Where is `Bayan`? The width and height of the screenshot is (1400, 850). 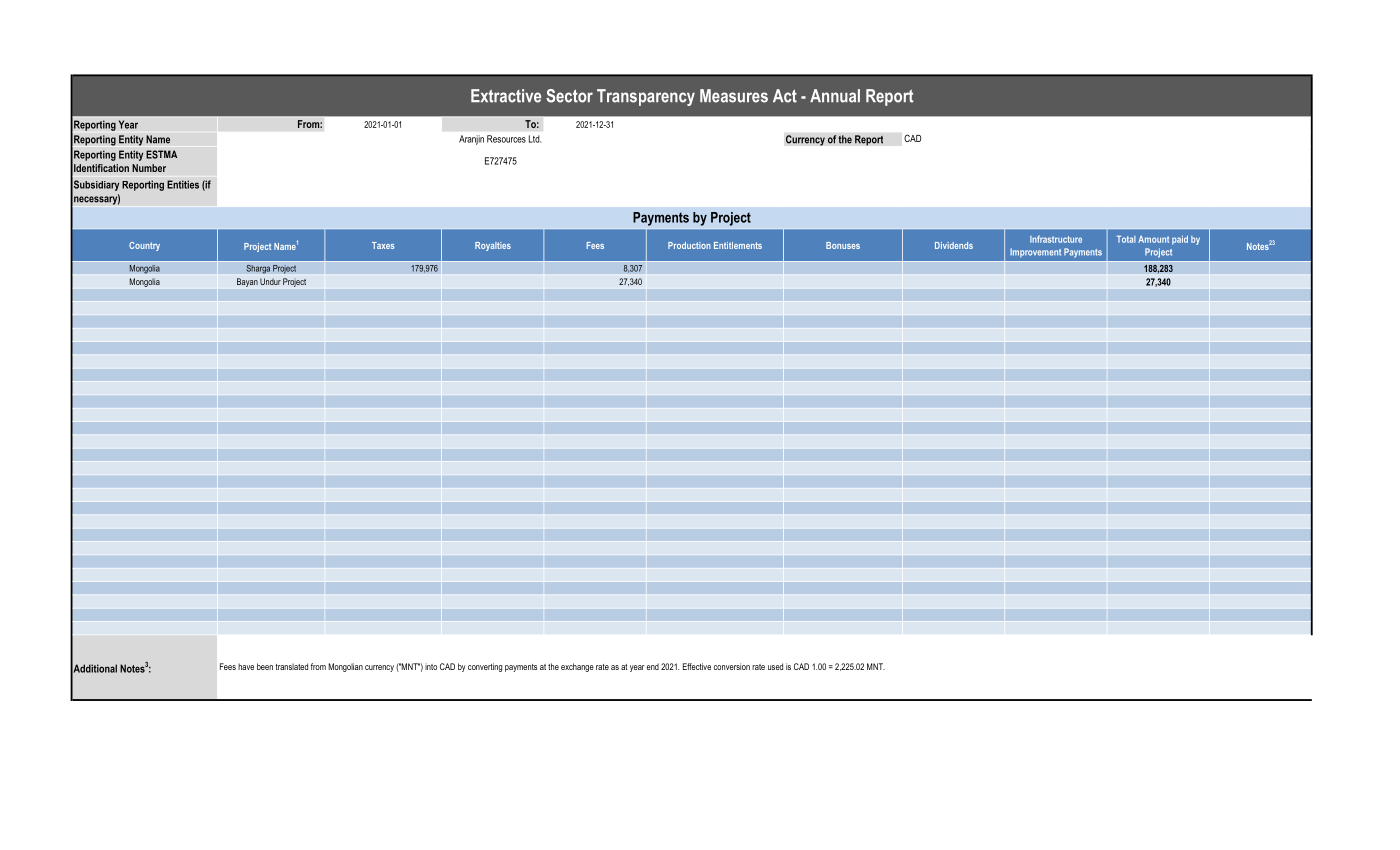
Bayan is located at coordinates (247, 282).
